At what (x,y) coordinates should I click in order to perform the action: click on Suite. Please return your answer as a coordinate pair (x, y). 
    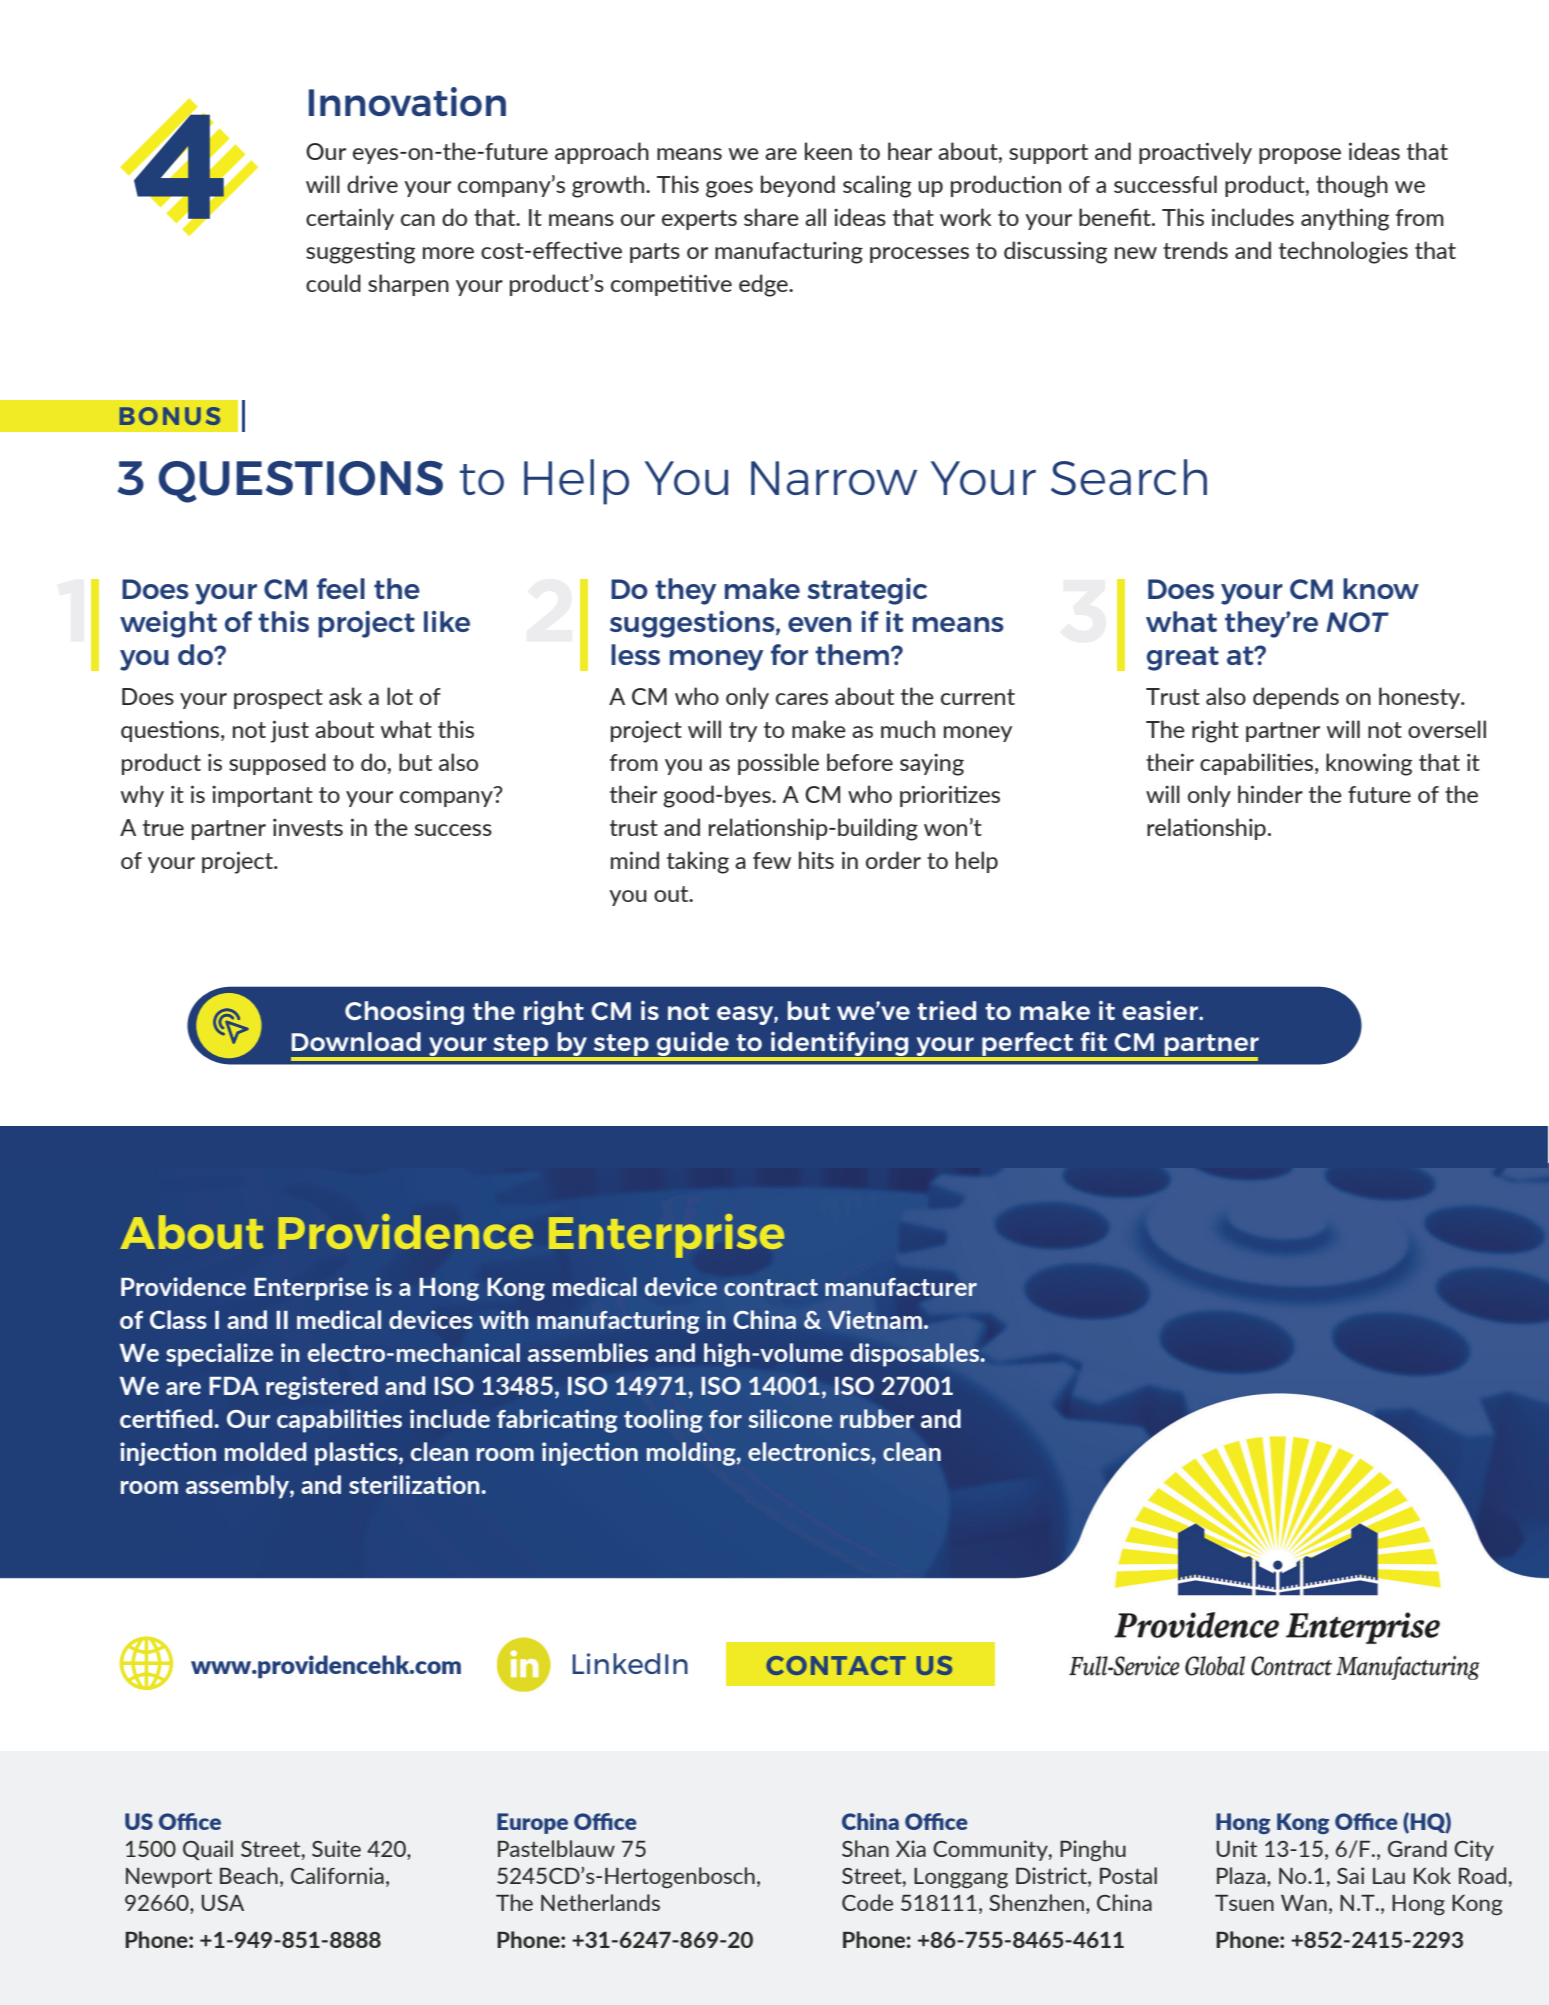
    Looking at the image, I should click on (336, 1848).
